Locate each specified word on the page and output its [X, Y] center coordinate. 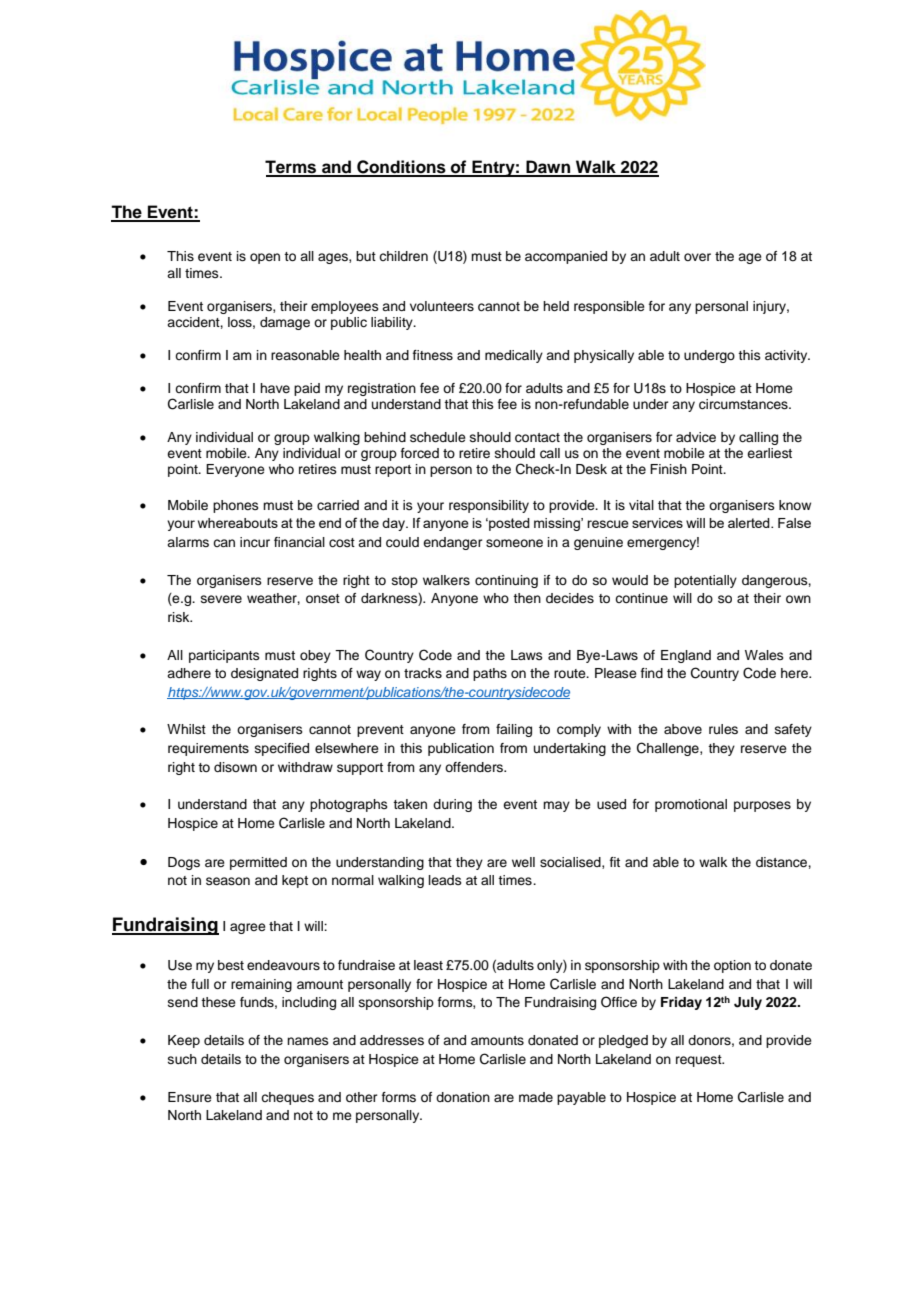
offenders [475, 767]
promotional [691, 805]
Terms [292, 168]
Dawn [548, 168]
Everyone [235, 470]
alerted [750, 523]
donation [463, 1097]
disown [235, 767]
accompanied [566, 257]
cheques [287, 1098]
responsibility [489, 506]
